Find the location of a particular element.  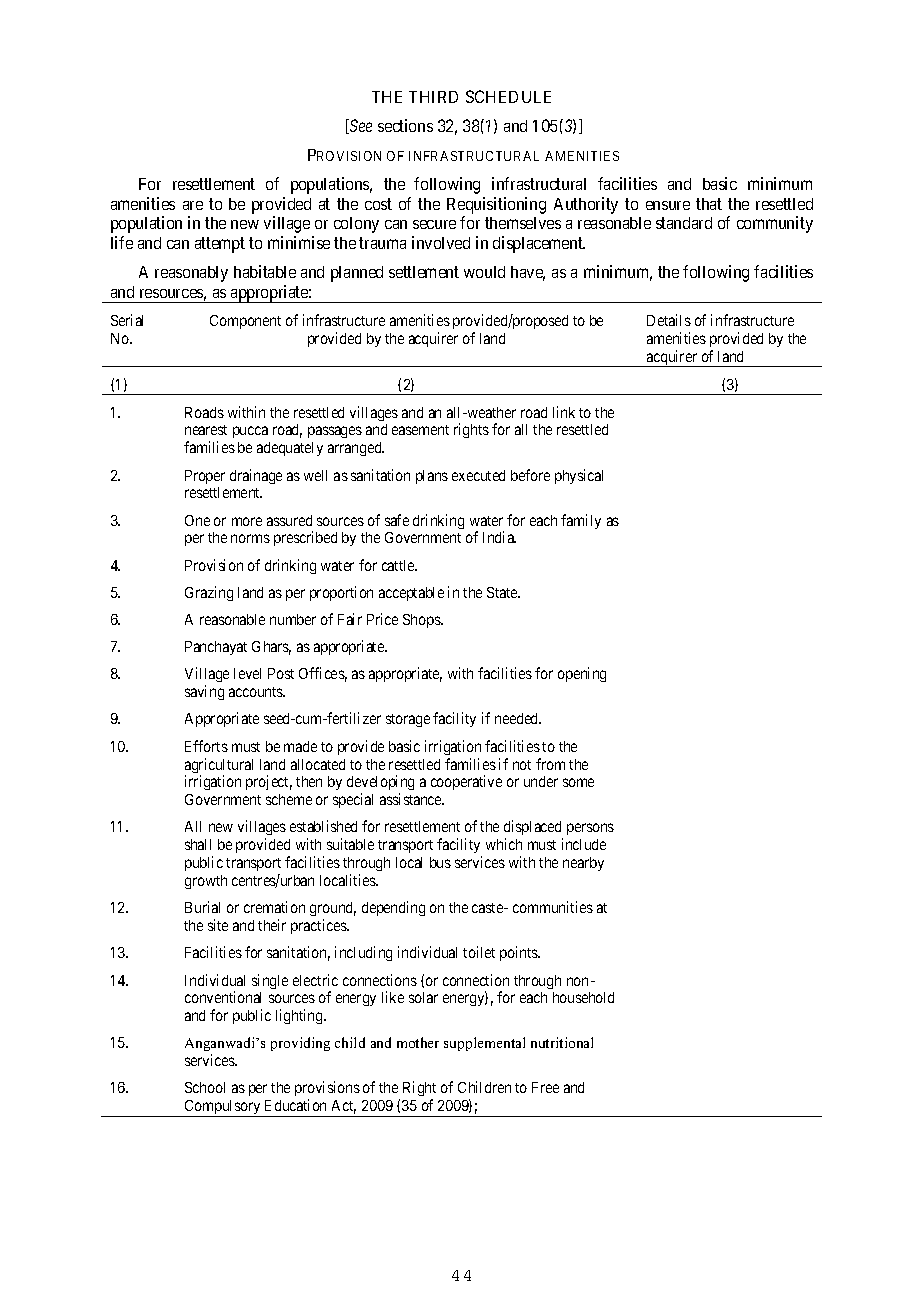

physical is located at coordinates (579, 476).
